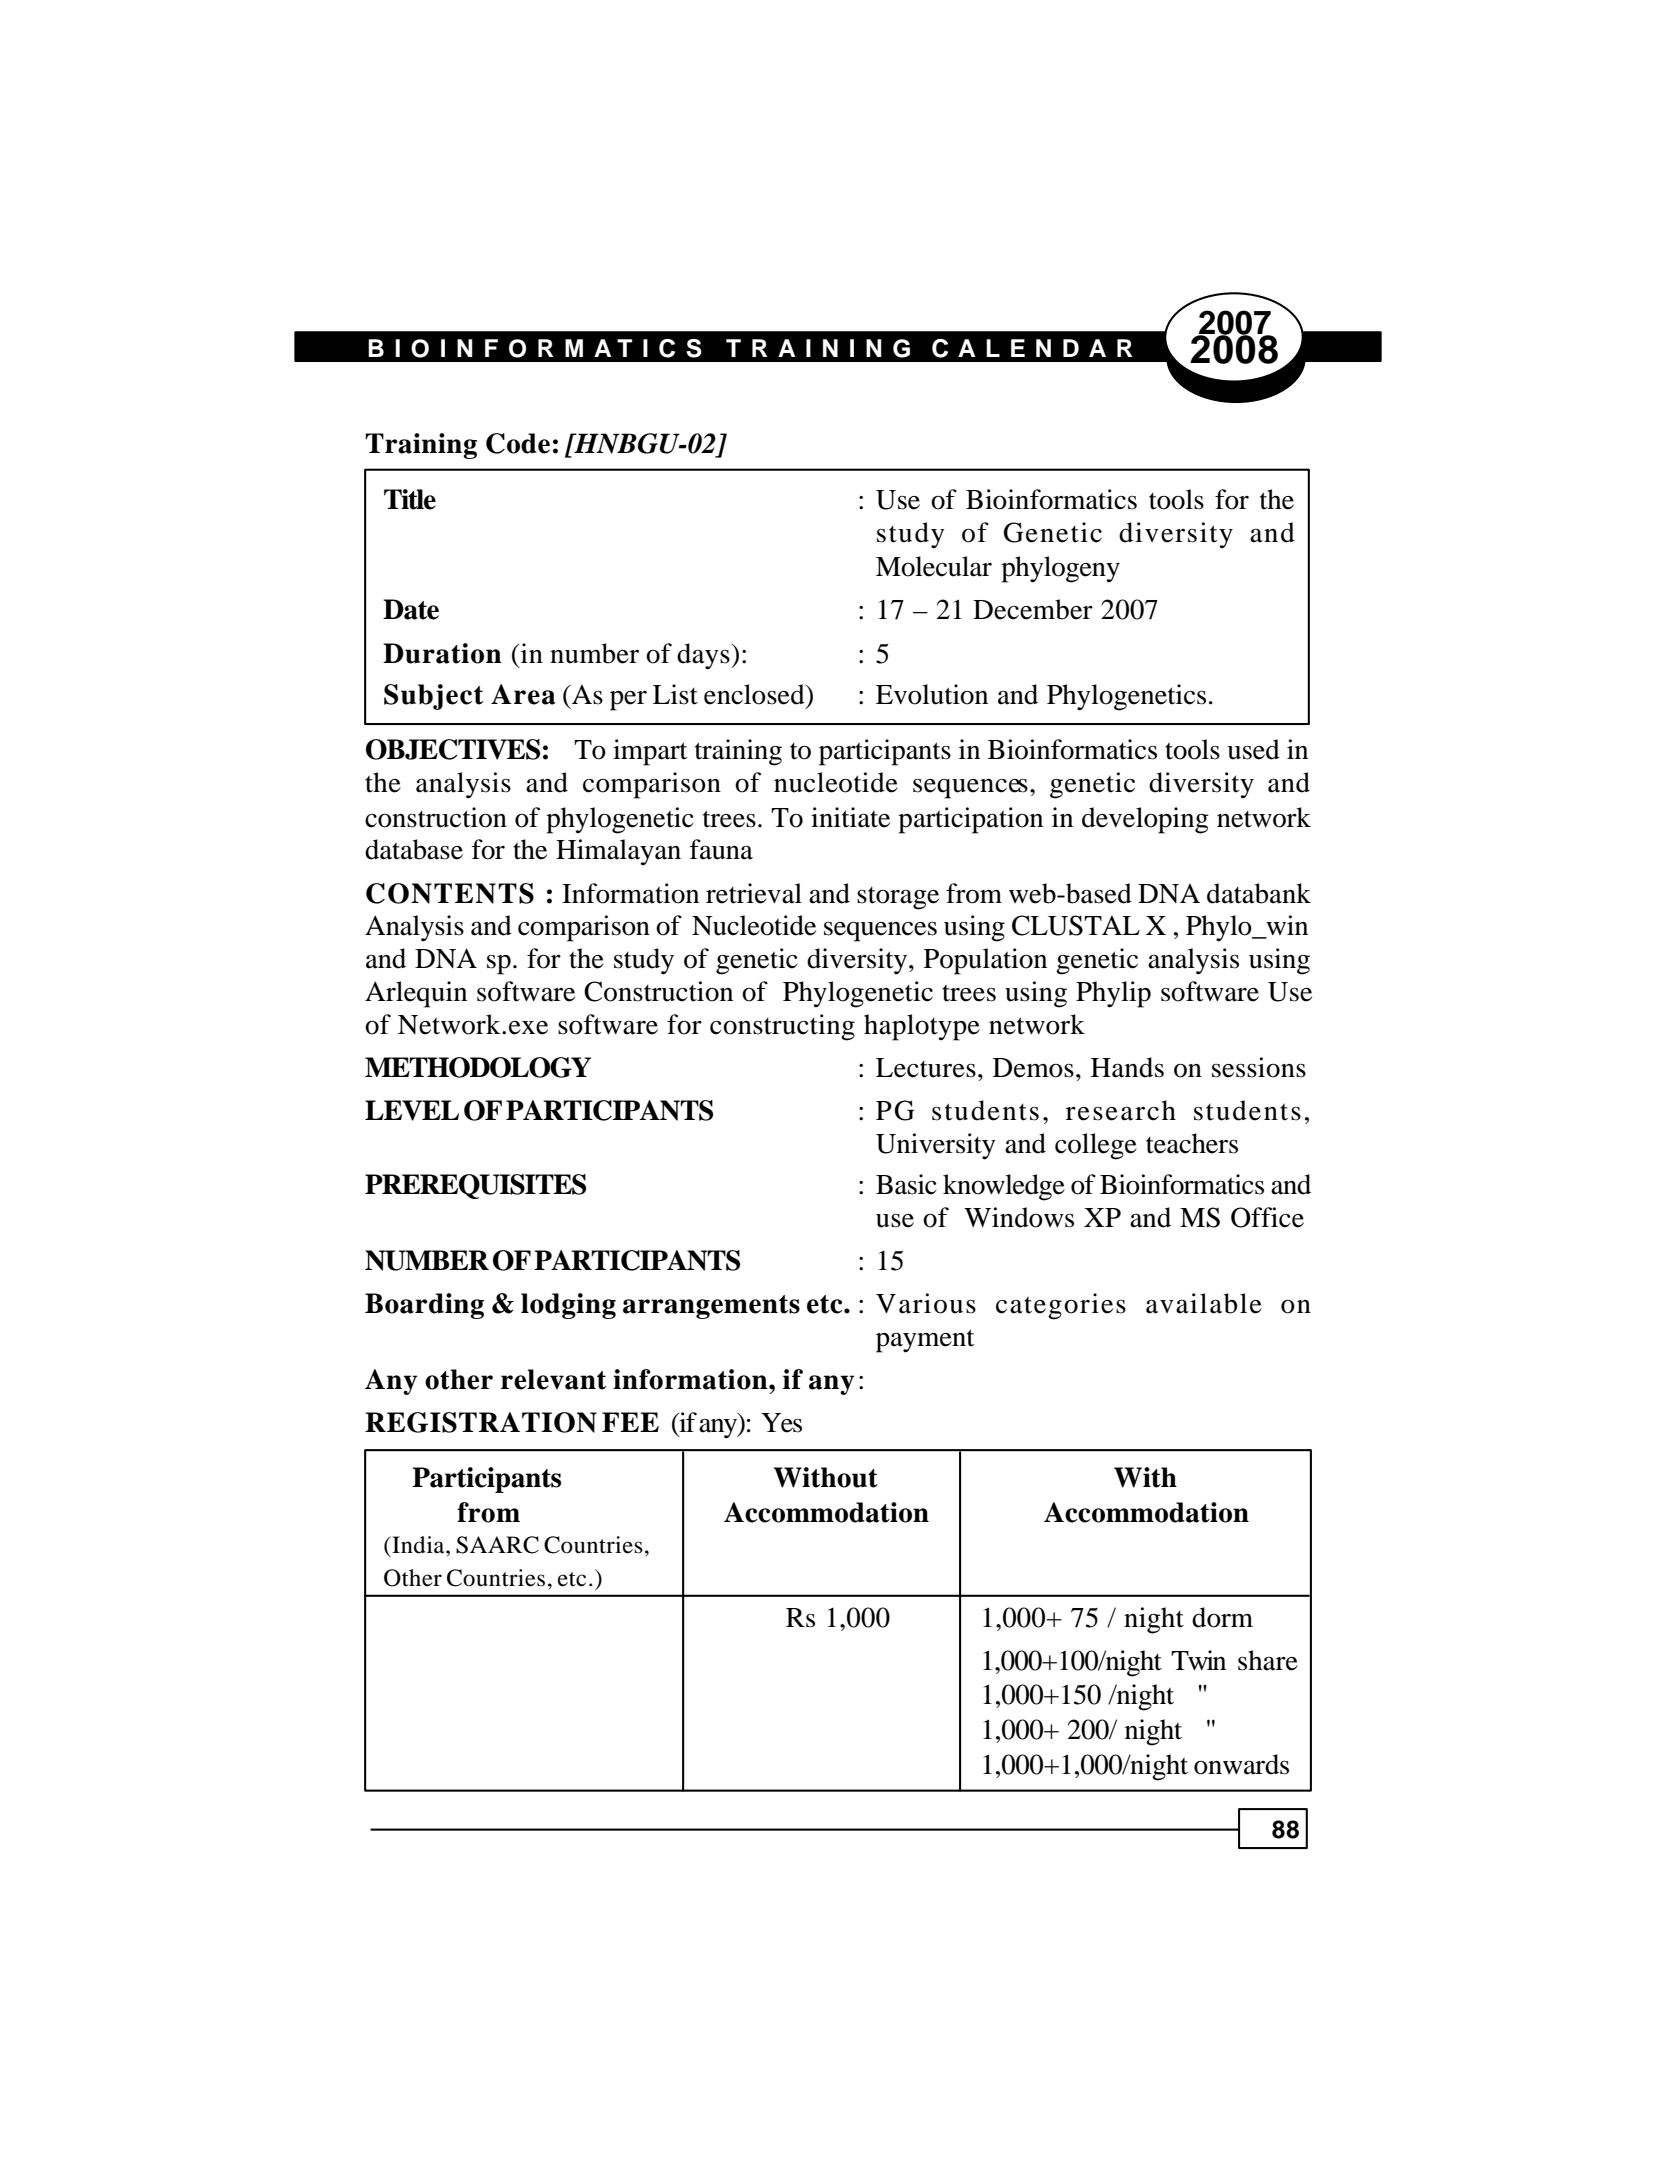 The width and height of the screenshot is (1674, 2166). I want to click on REGISTRATION, so click(481, 1422).
